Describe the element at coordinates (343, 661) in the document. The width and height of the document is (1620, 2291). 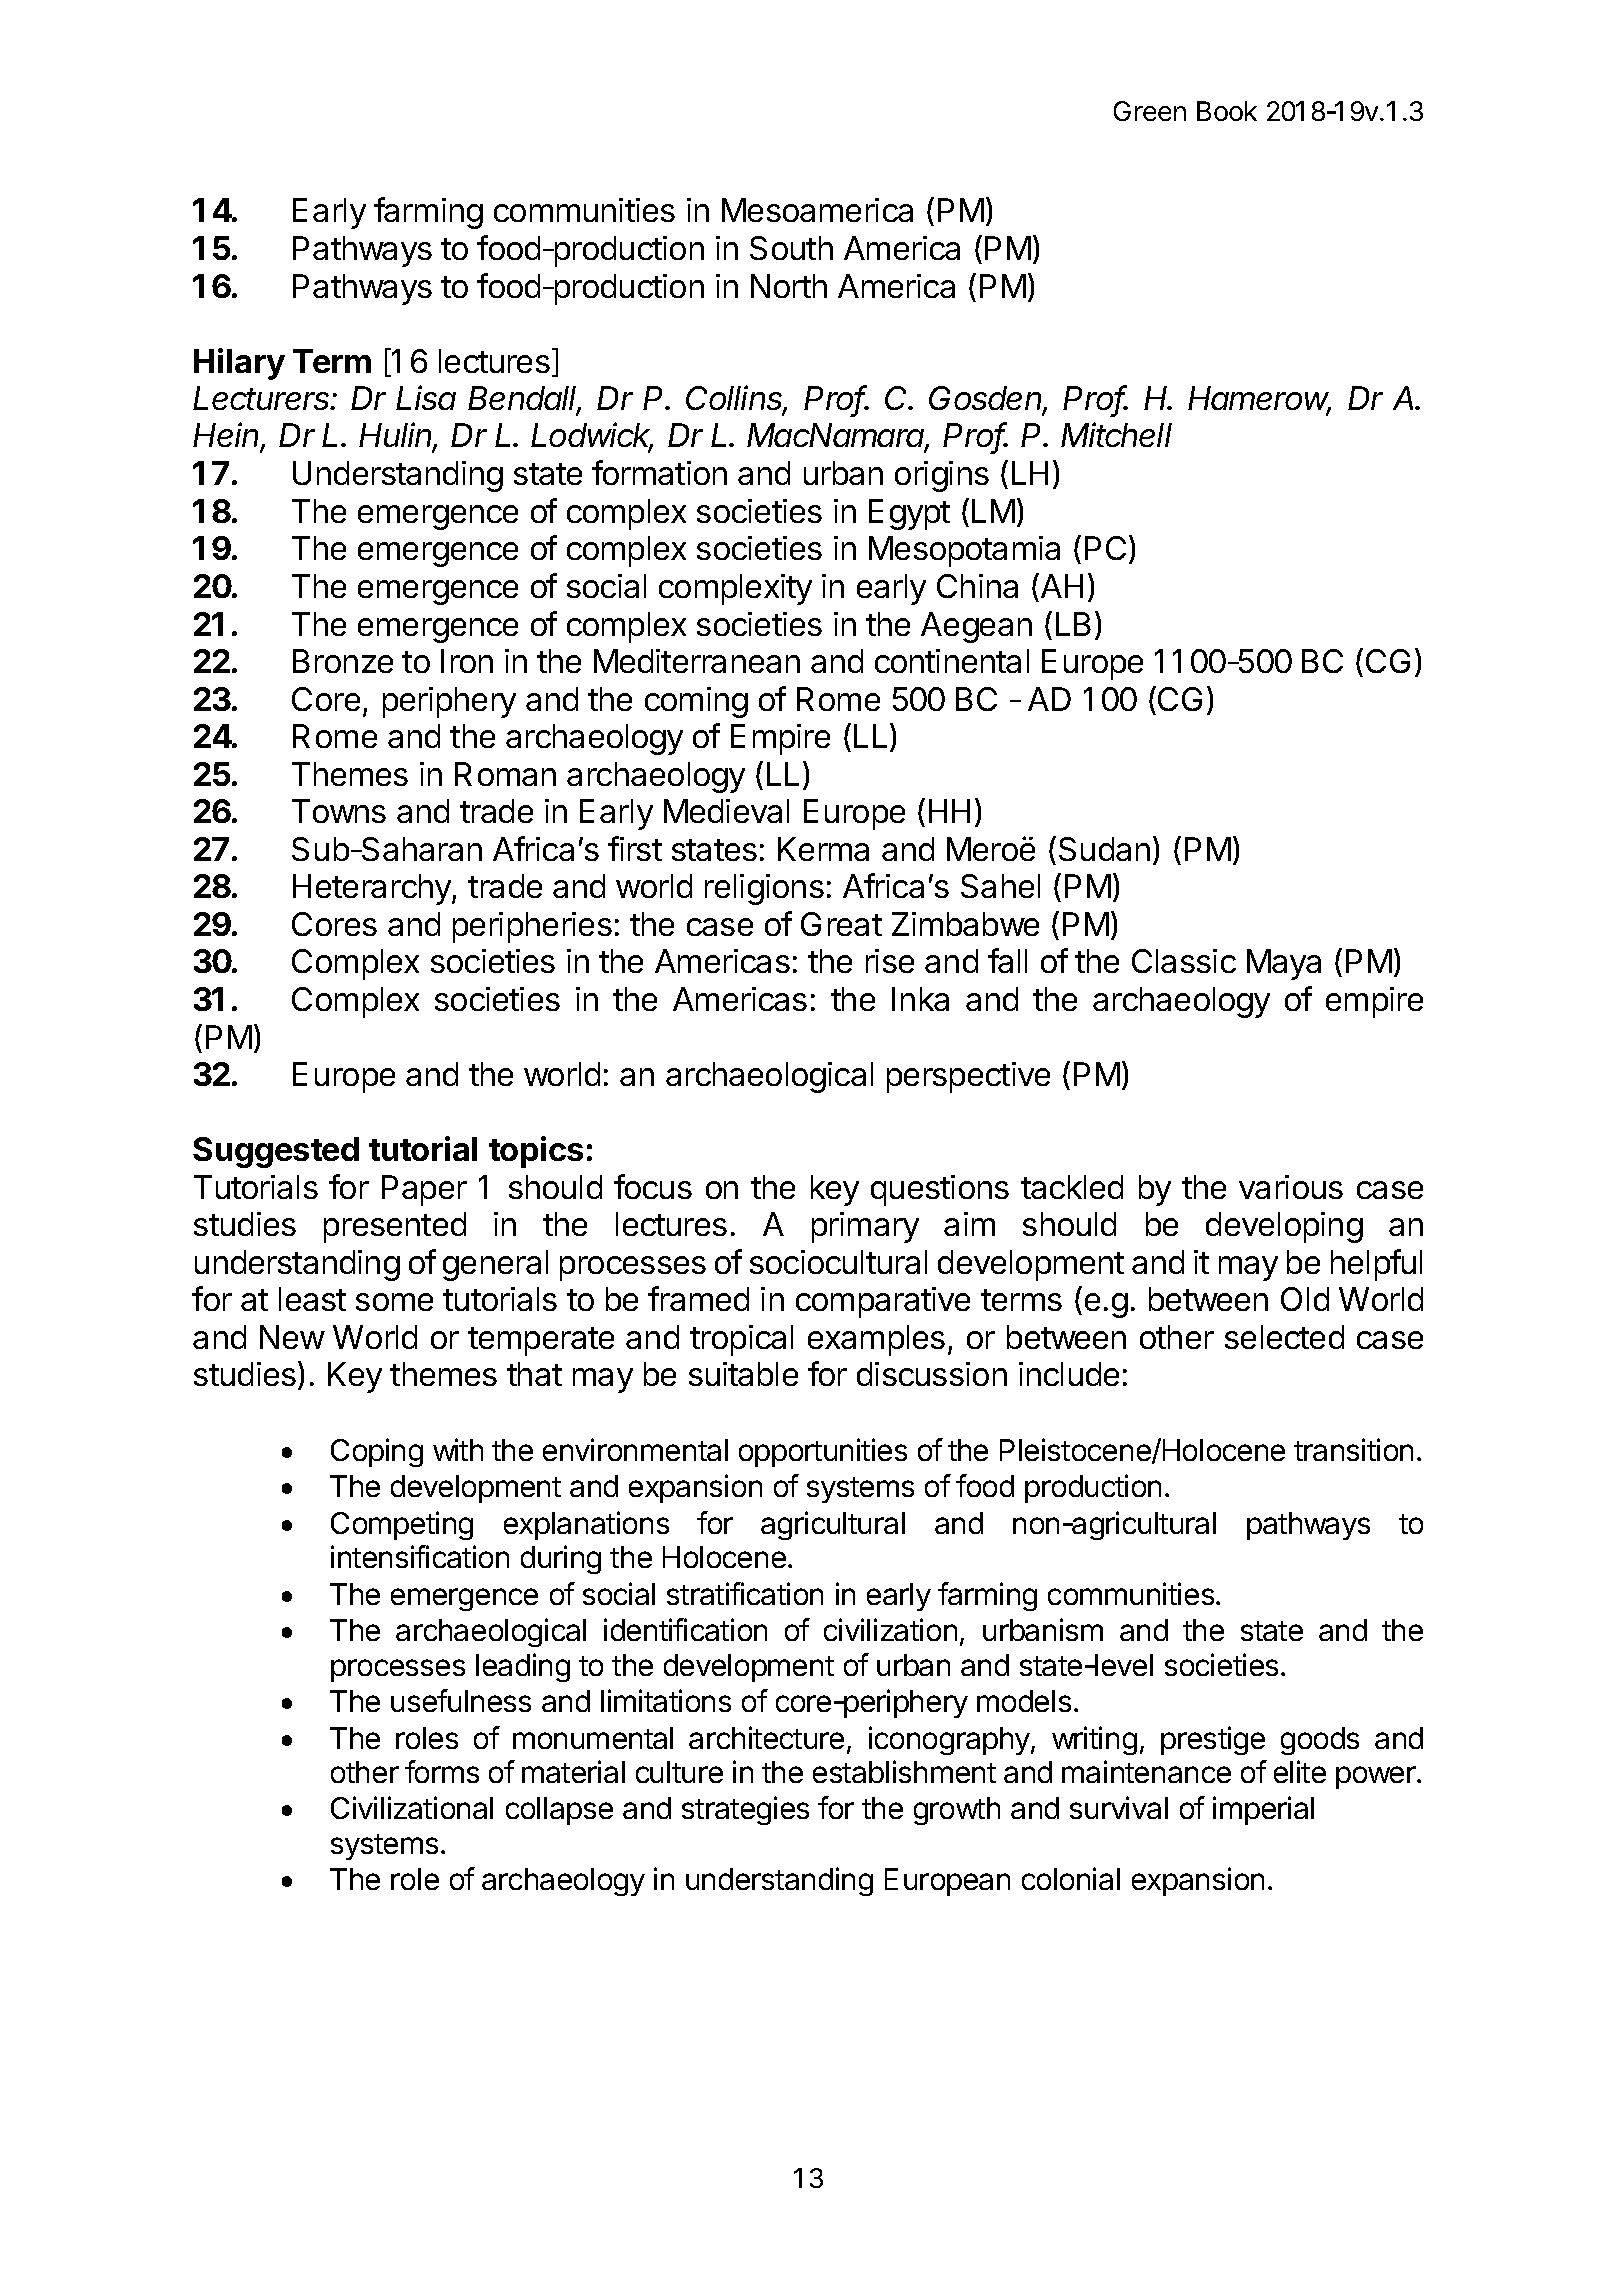
I see `Bronze` at that location.
